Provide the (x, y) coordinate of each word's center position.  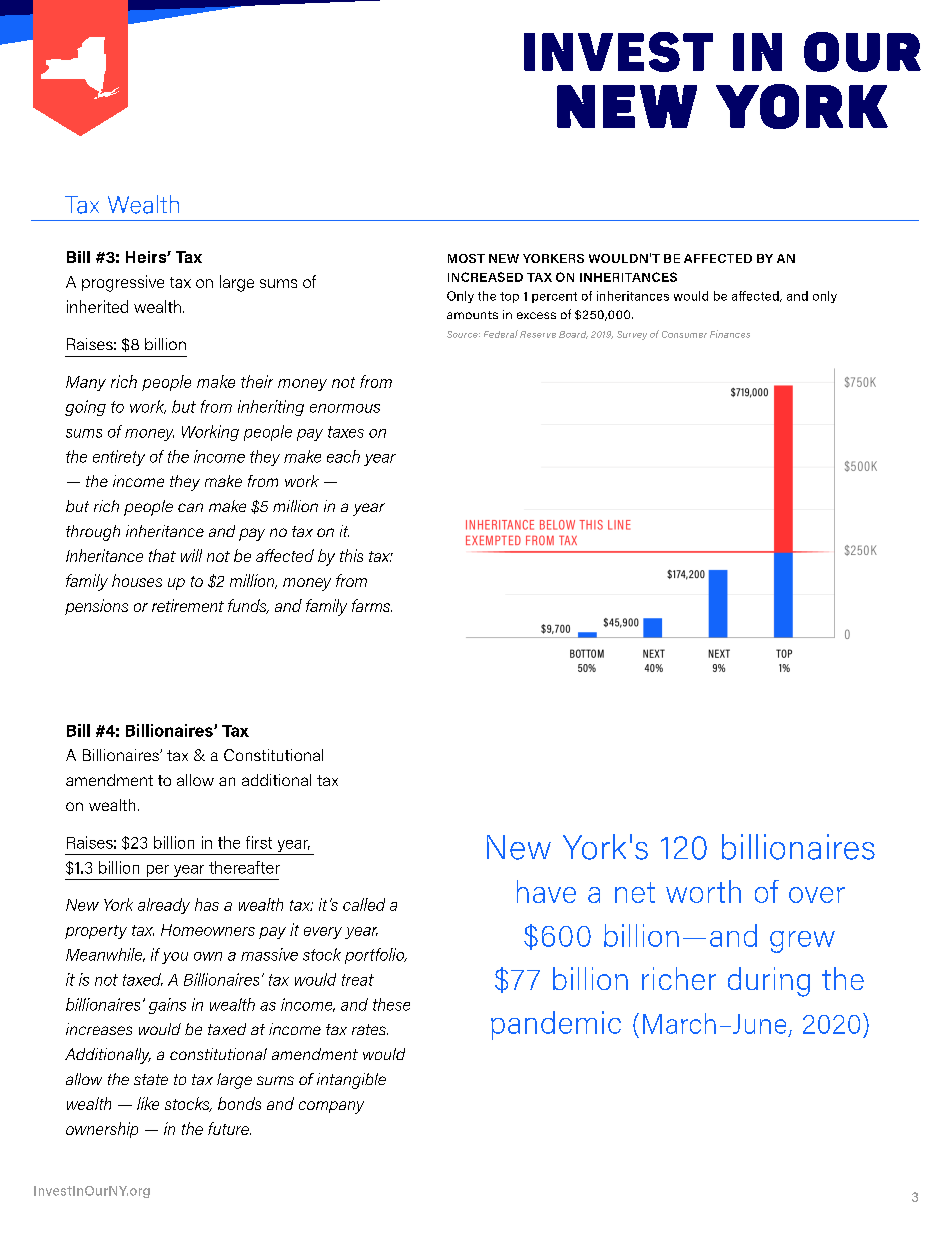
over (817, 895)
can (190, 507)
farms (372, 605)
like (148, 1103)
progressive (123, 283)
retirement (188, 605)
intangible (351, 1081)
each (343, 456)
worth (703, 891)
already (164, 906)
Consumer (684, 334)
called (364, 904)
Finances (730, 334)
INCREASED (485, 277)
